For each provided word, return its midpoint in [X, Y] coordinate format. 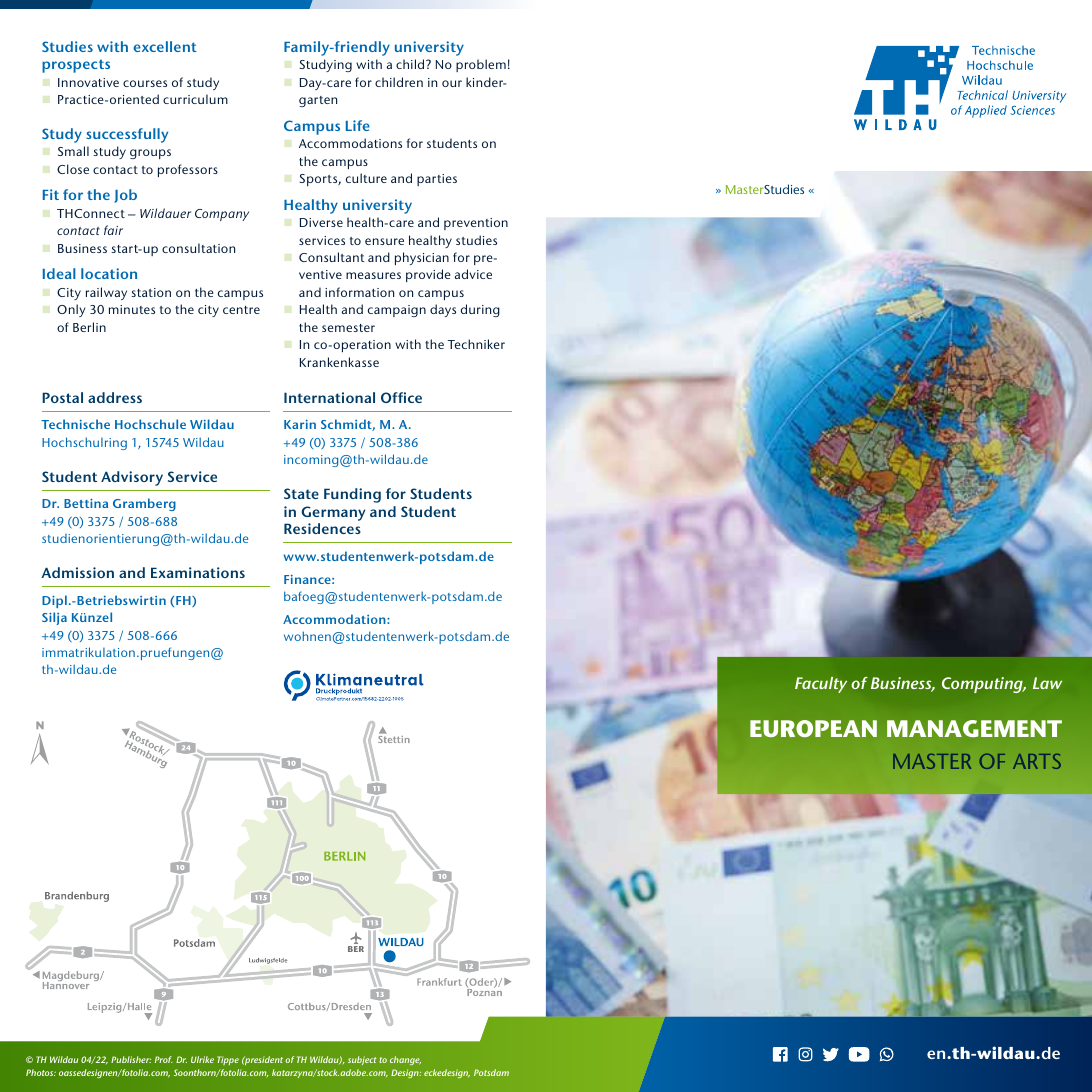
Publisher [131, 1059]
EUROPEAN [813, 728]
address [115, 397]
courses [145, 83]
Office [401, 397]
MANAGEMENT [974, 728]
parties [437, 180]
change [405, 1060]
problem [481, 65]
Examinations [198, 572]
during [480, 310]
